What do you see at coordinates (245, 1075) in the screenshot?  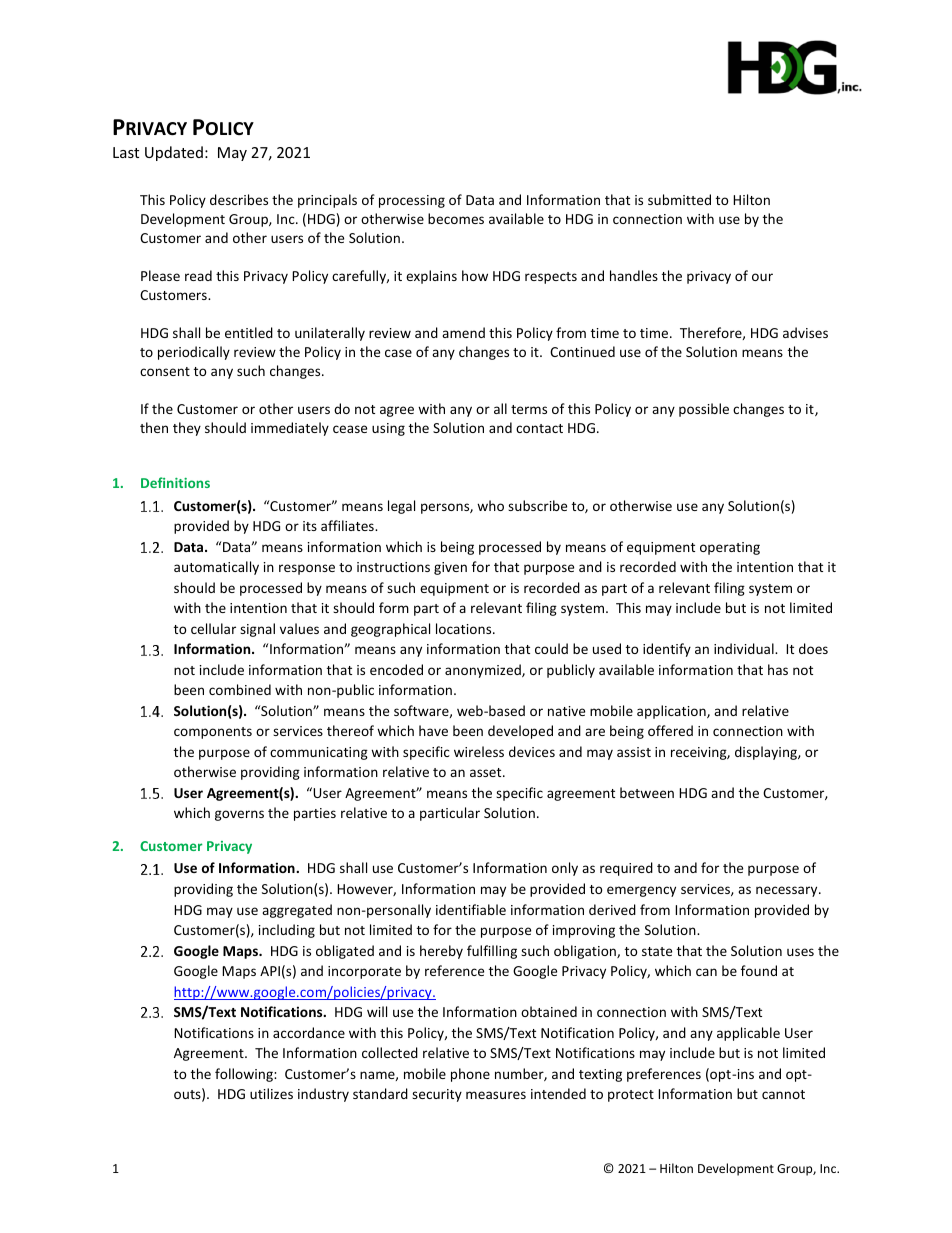 I see `following` at bounding box center [245, 1075].
